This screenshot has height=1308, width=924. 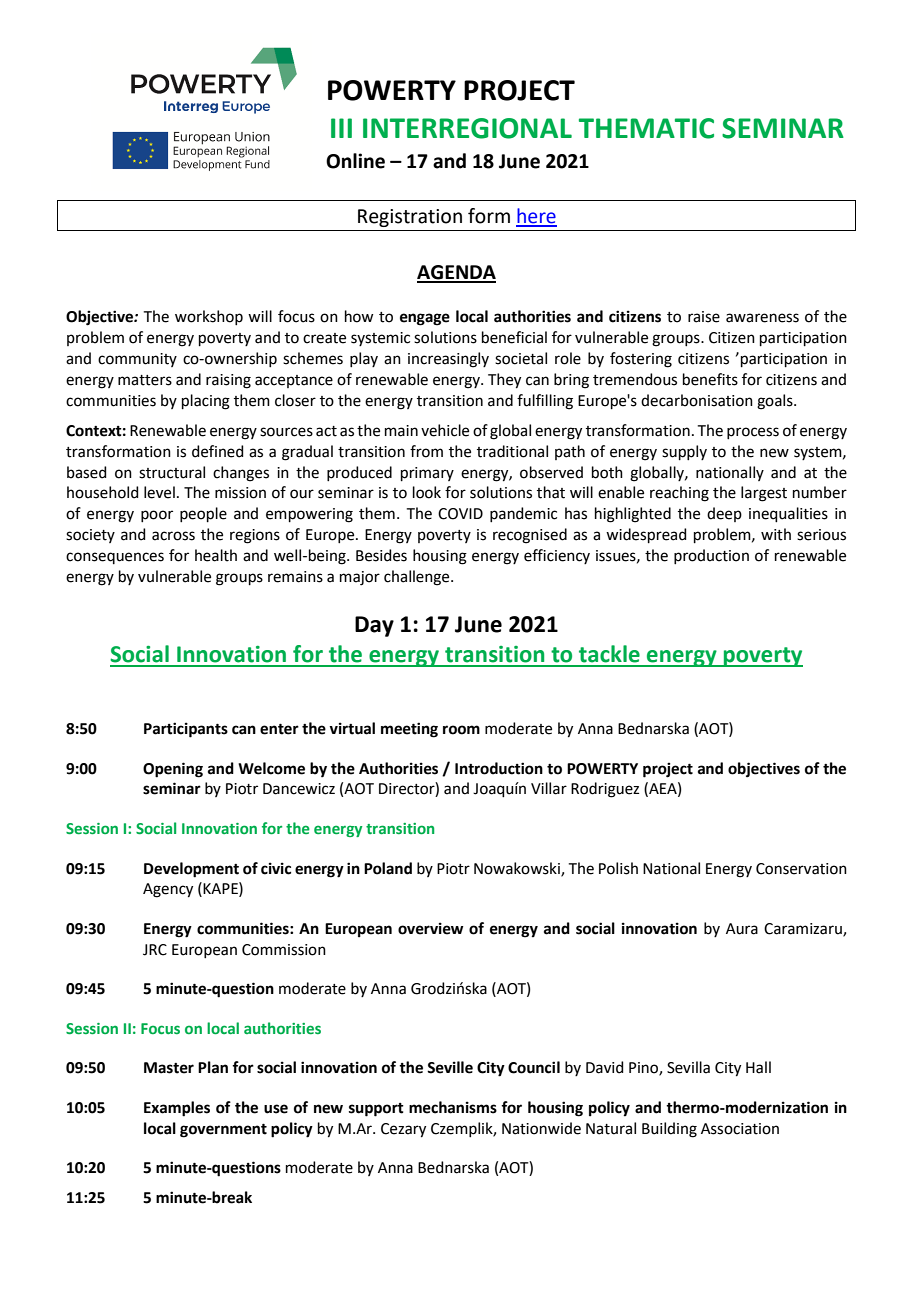 I want to click on Opening, so click(x=173, y=770).
